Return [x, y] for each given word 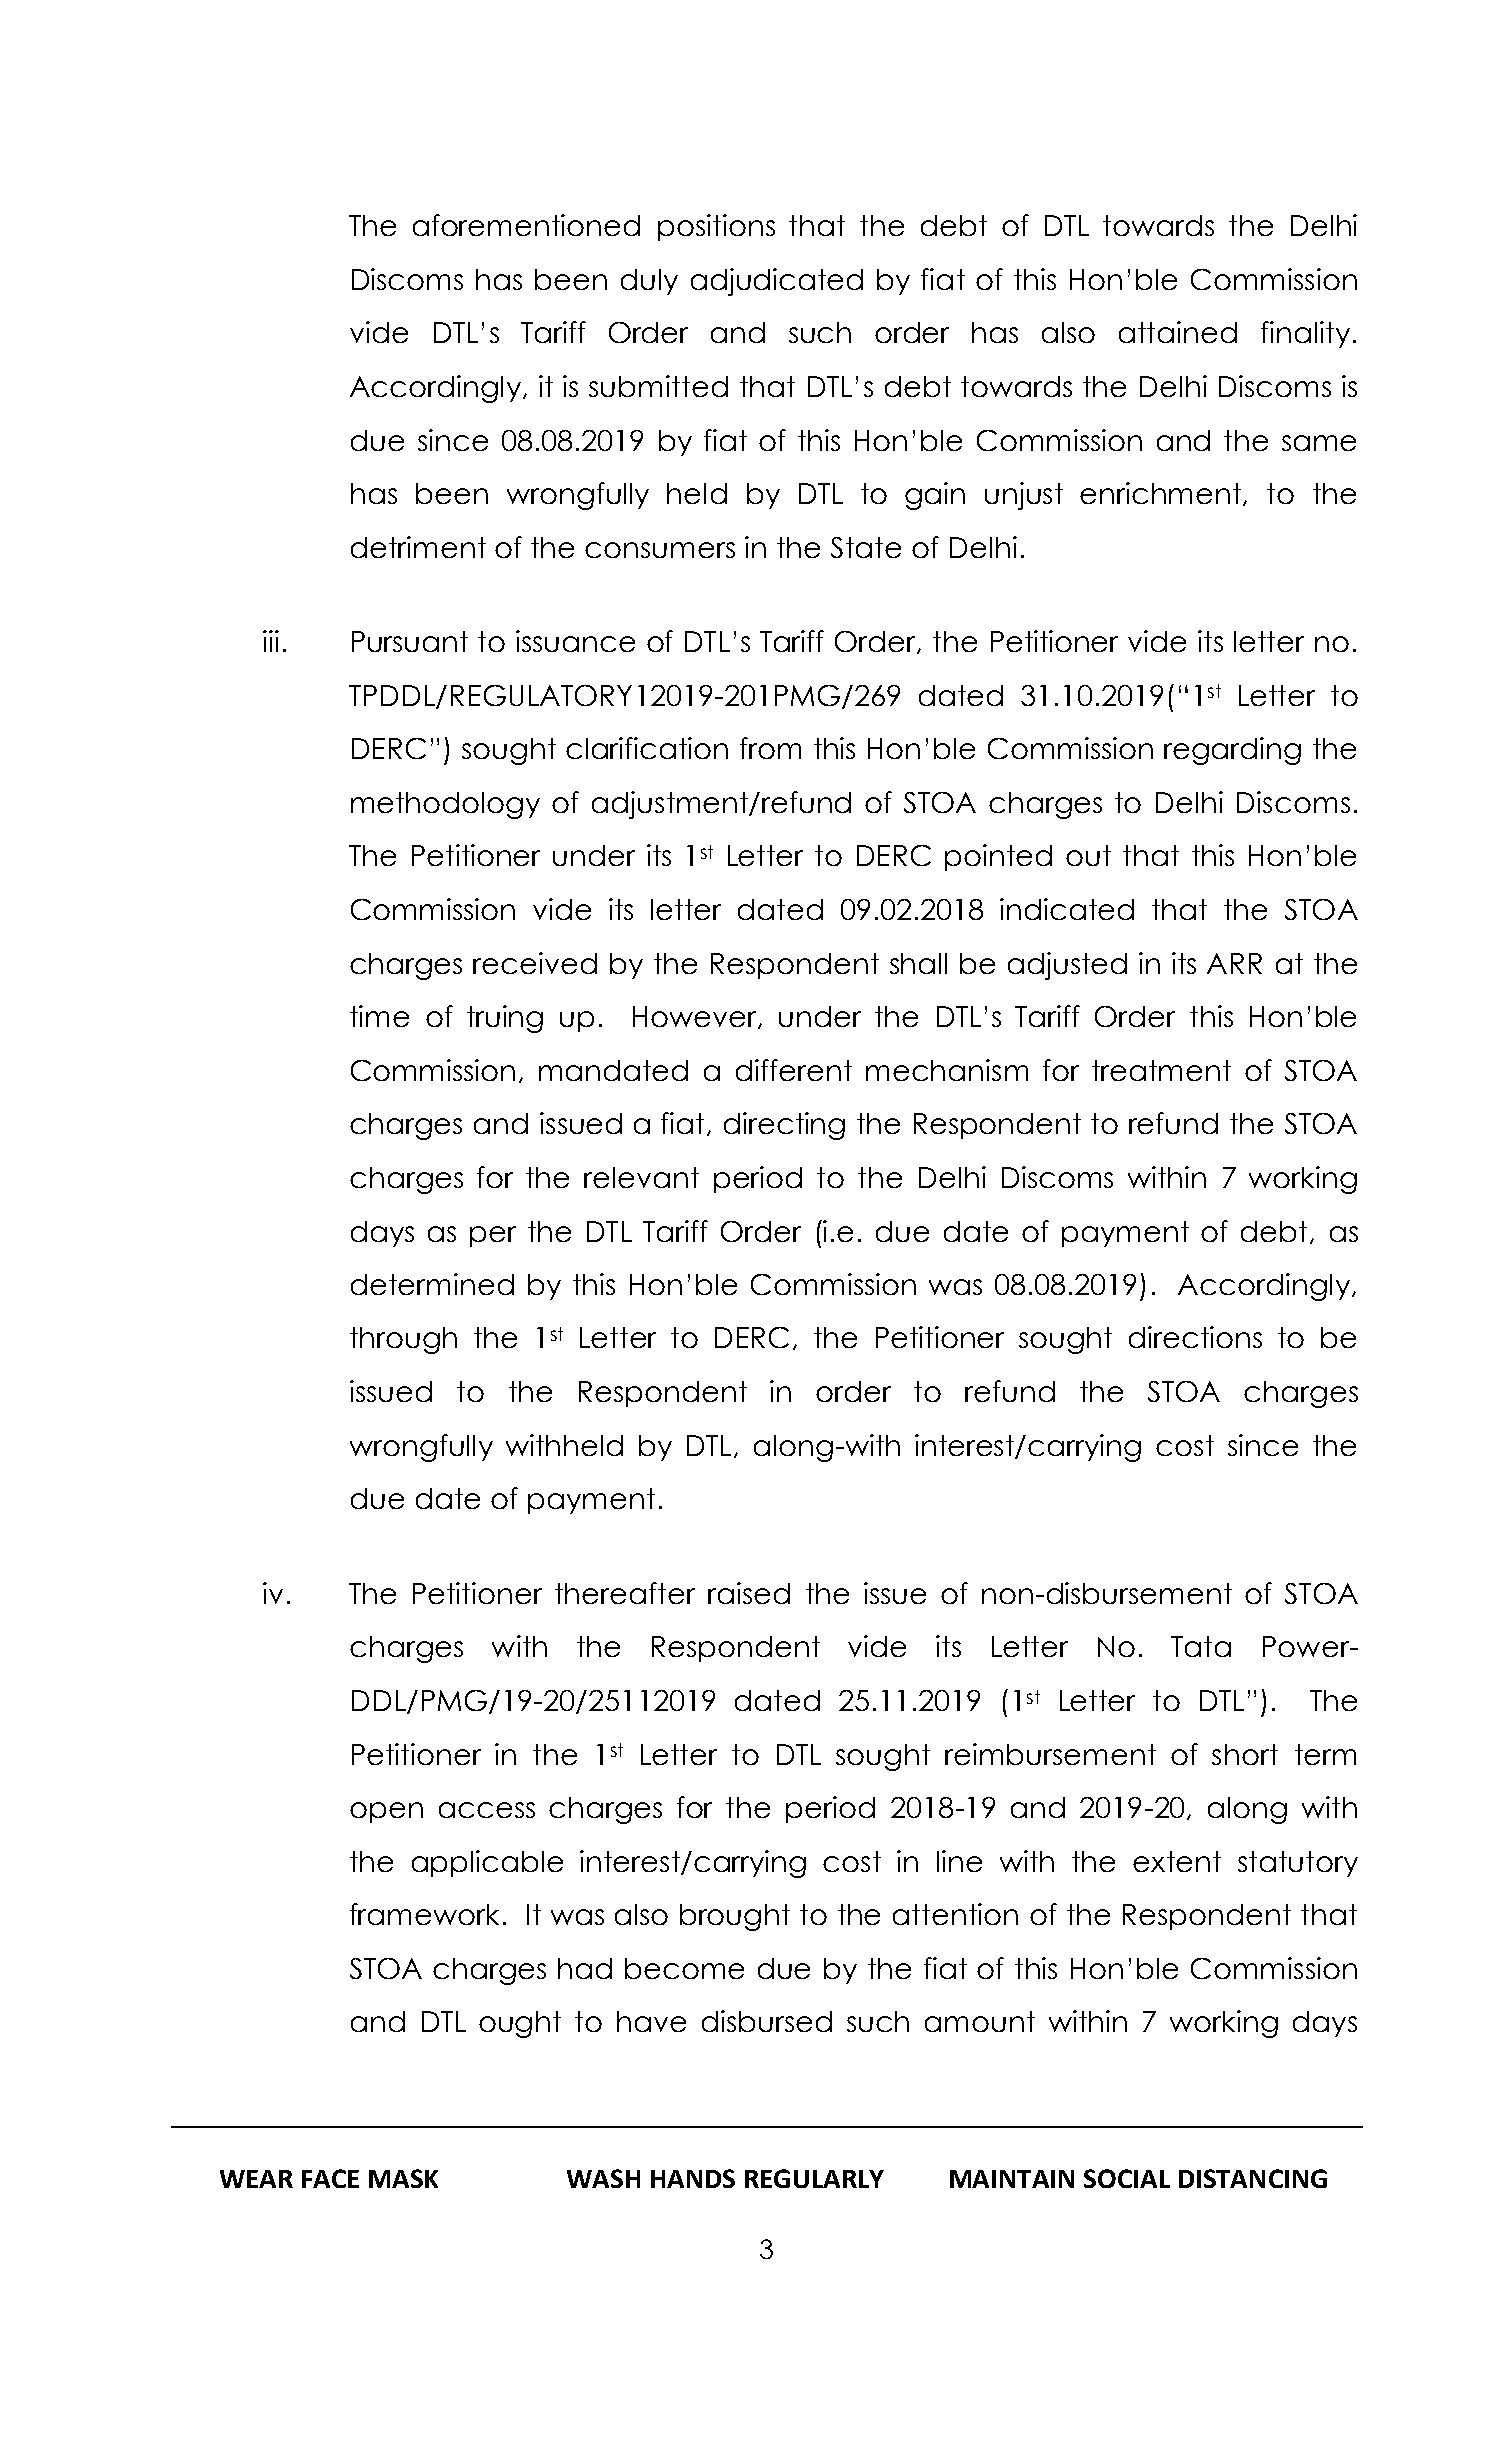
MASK [403, 2178]
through [403, 1340]
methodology [445, 805]
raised [749, 1593]
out [1088, 855]
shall [918, 963]
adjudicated [777, 282]
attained [1178, 332]
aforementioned [526, 225]
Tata [1201, 1646]
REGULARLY [814, 2178]
